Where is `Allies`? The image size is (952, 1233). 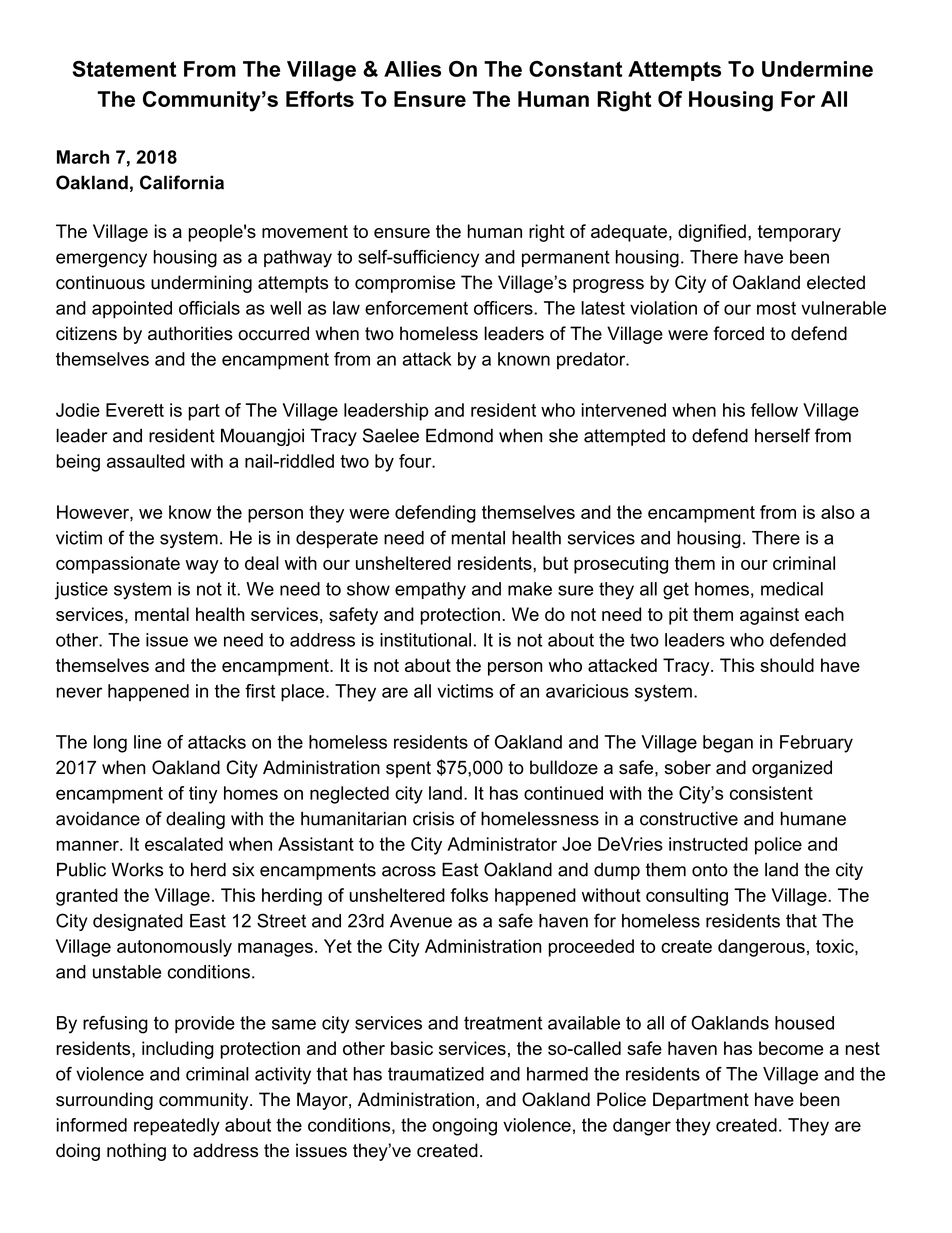
Allies is located at coordinates (412, 69).
